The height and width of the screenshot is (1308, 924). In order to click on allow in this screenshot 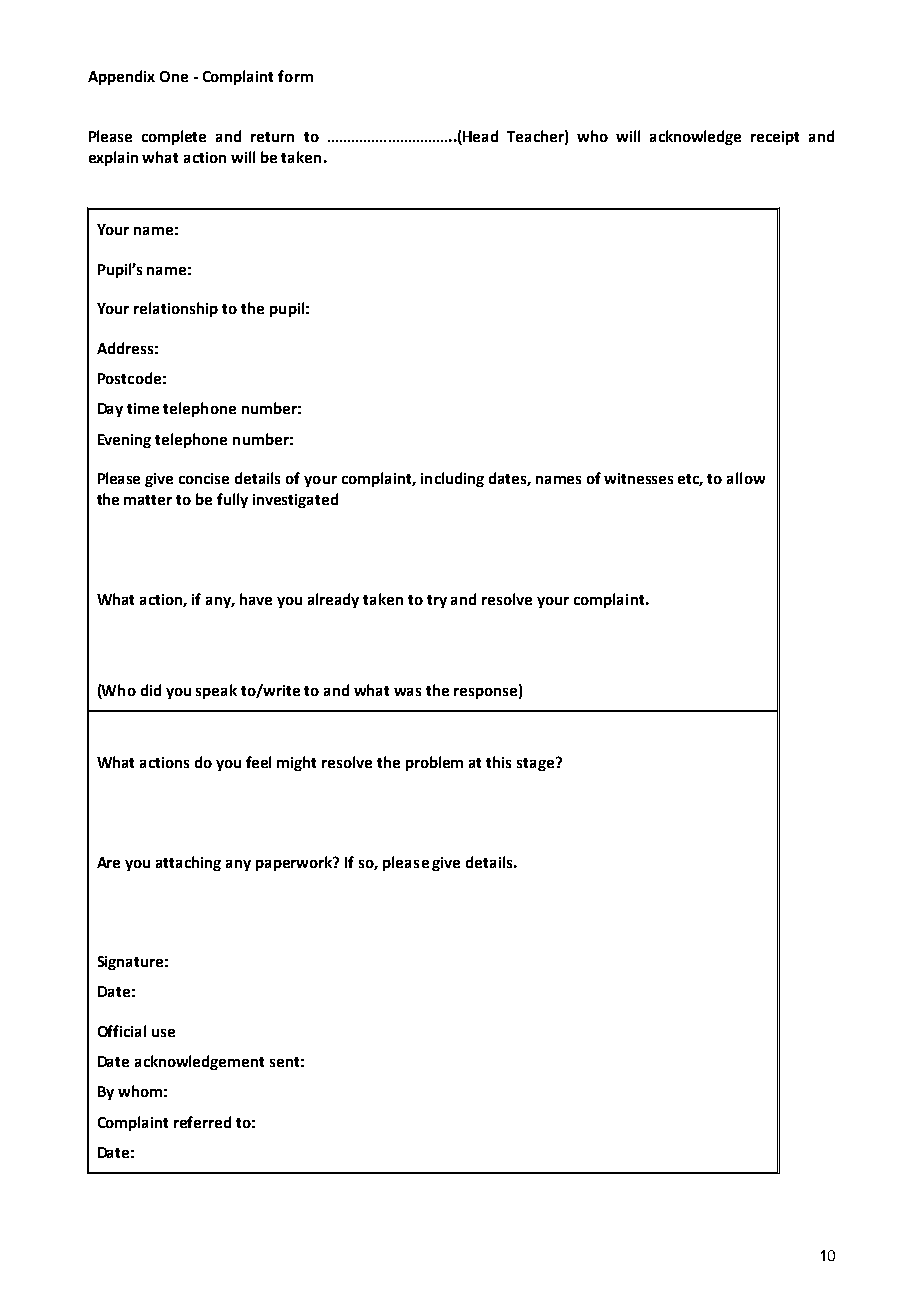, I will do `click(746, 478)`.
